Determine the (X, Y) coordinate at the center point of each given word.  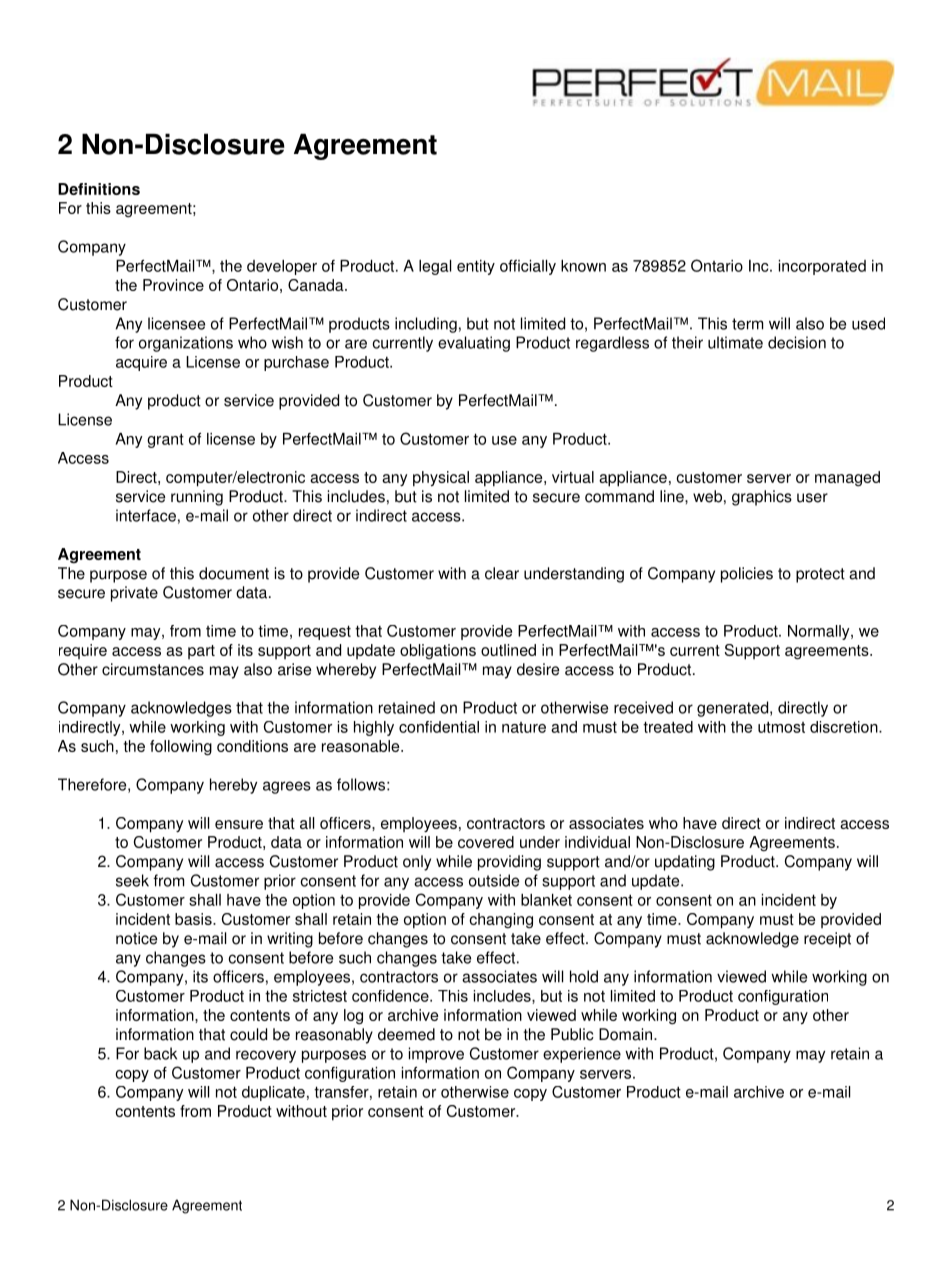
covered (486, 842)
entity (476, 267)
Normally (820, 632)
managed (847, 478)
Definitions (99, 189)
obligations (438, 651)
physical (441, 479)
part (201, 652)
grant (165, 441)
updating (685, 863)
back (160, 1053)
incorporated (822, 267)
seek (132, 880)
